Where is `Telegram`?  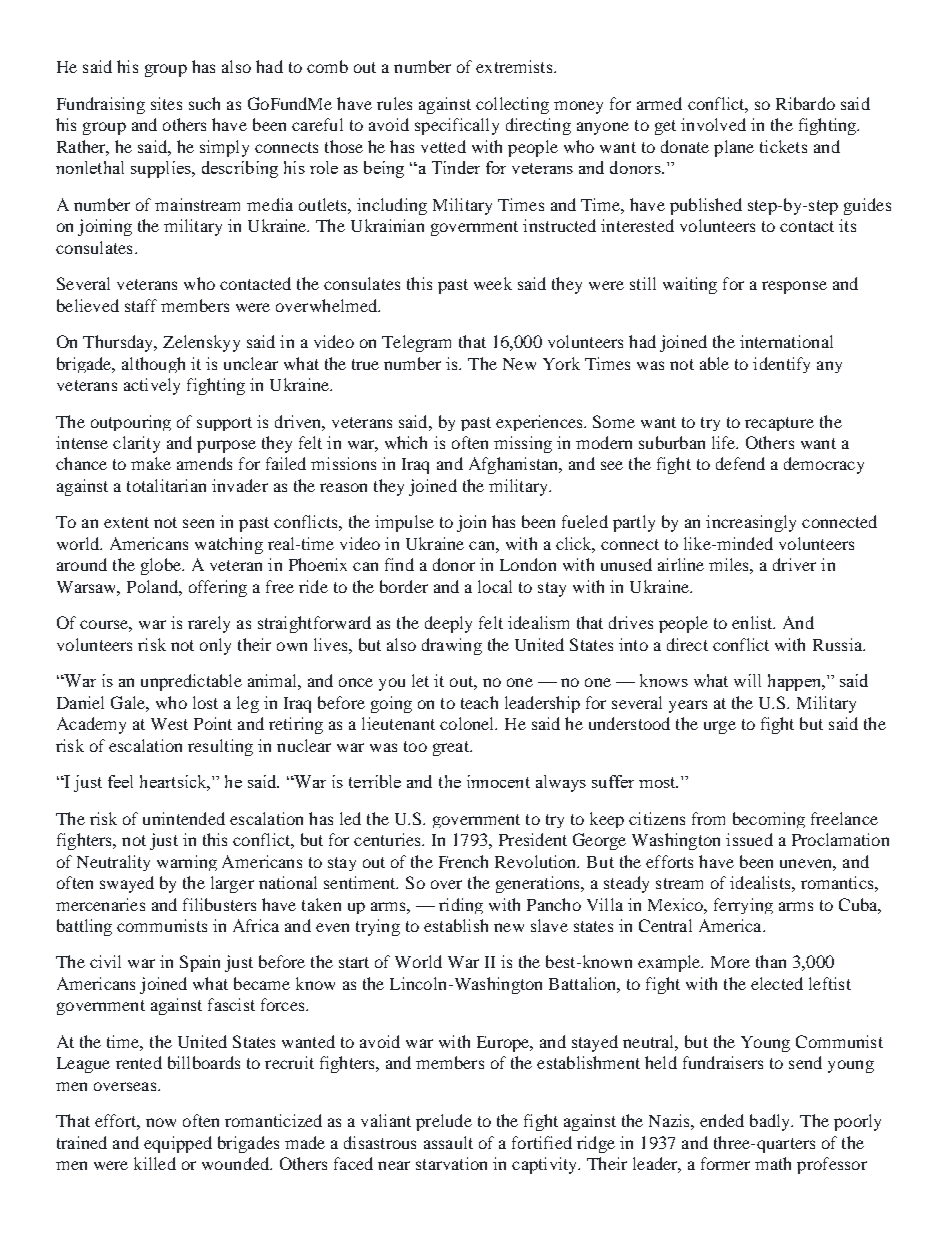
Telegram is located at coordinates (416, 343).
